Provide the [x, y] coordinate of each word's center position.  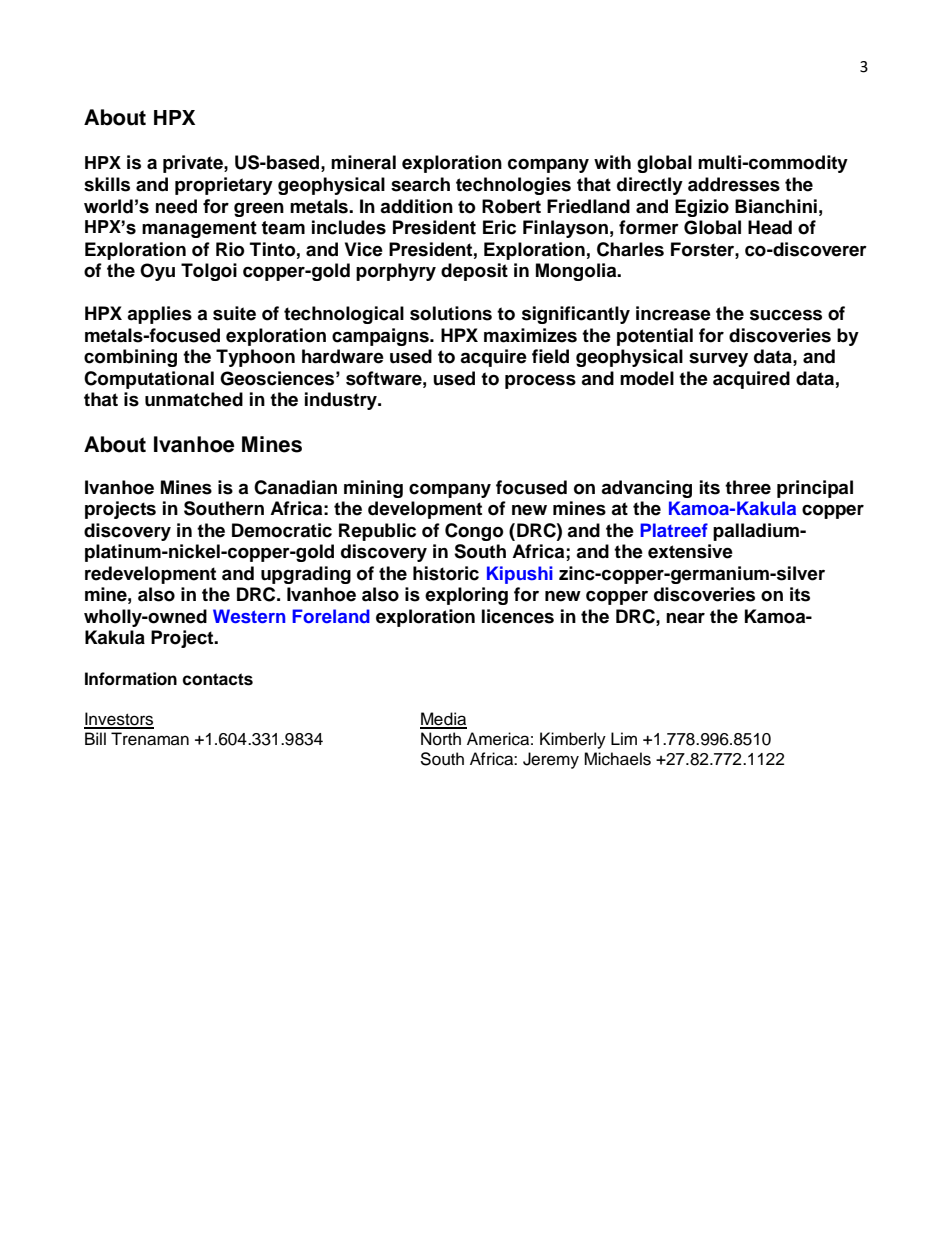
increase [673, 313]
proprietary [224, 186]
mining [373, 489]
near [685, 618]
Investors [119, 720]
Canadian [295, 487]
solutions [451, 313]
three [748, 487]
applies [159, 315]
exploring [466, 596]
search [420, 184]
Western [249, 616]
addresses [734, 184]
